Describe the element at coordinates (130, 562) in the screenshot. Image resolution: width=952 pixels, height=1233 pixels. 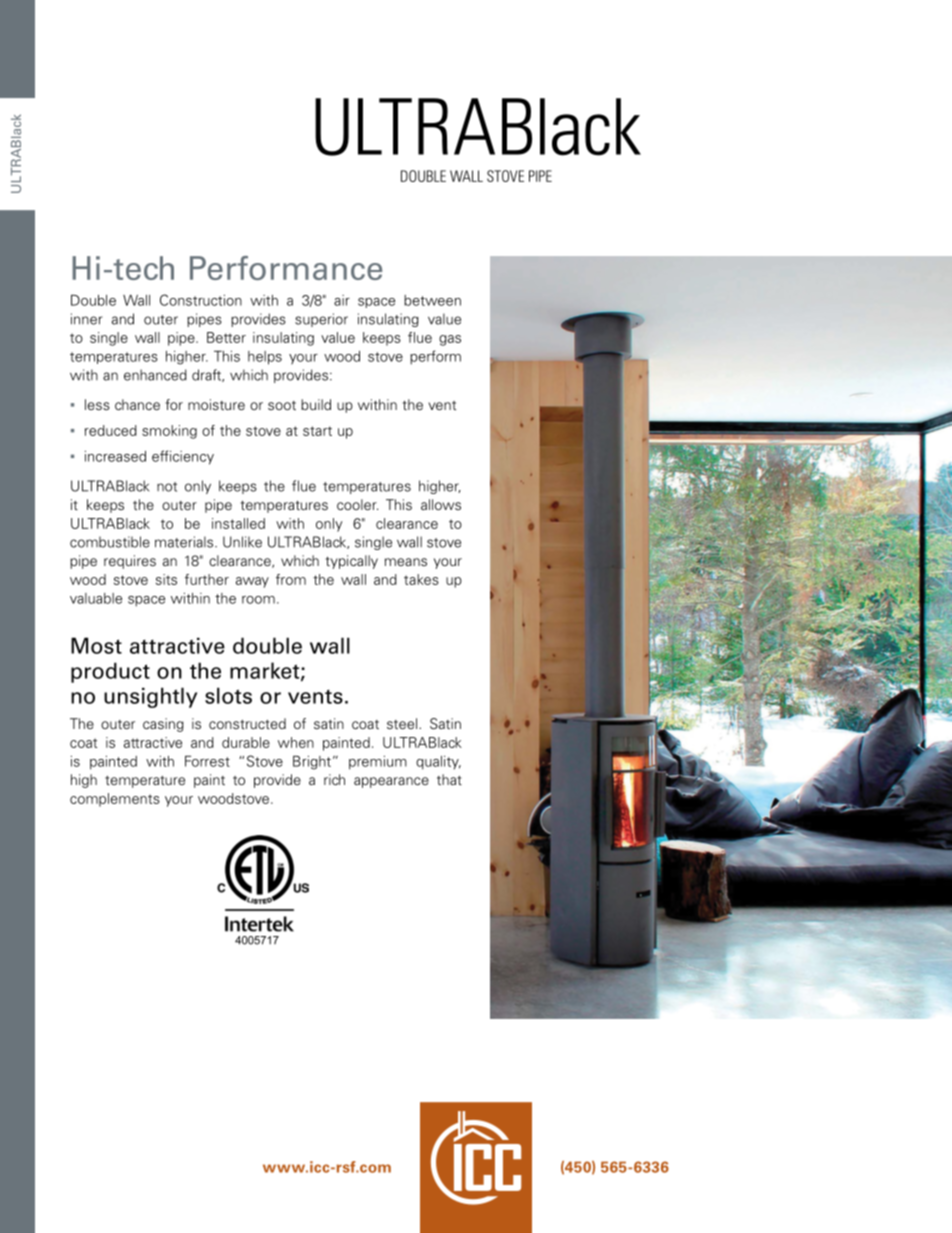
I see `requires` at that location.
